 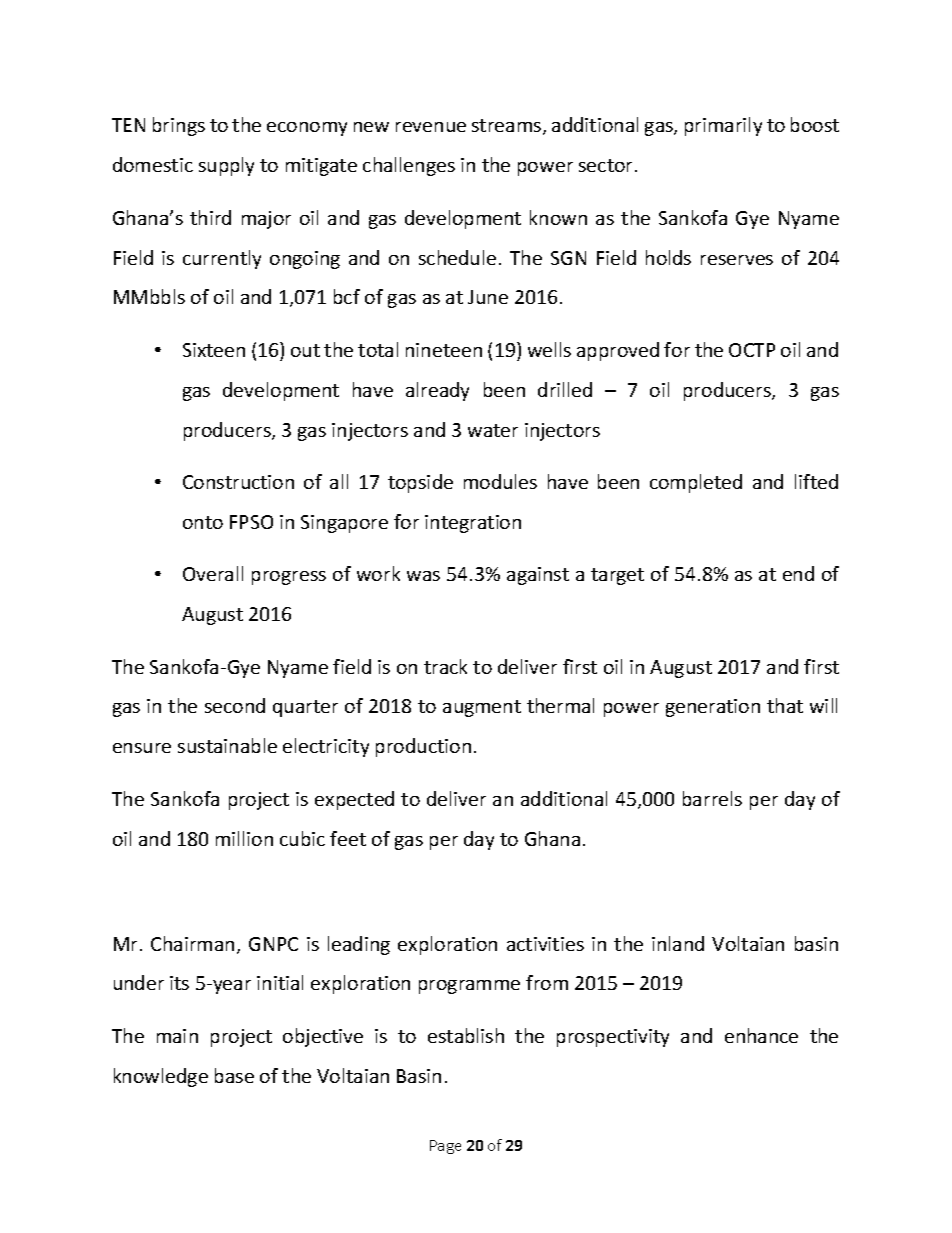 What do you see at coordinates (713, 708) in the screenshot?
I see `generation` at bounding box center [713, 708].
